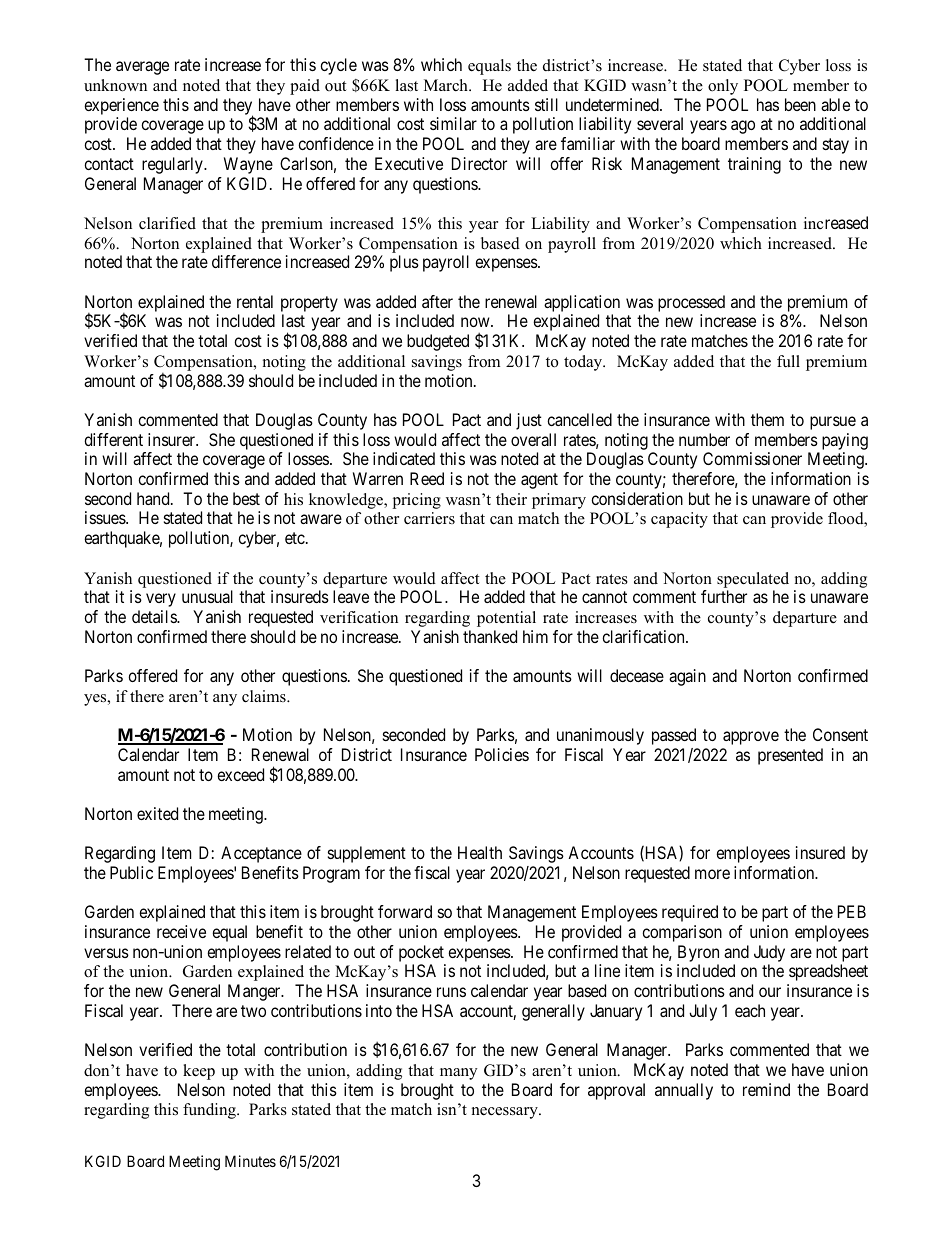 This screenshot has width=952, height=1233. I want to click on rental, so click(255, 301).
